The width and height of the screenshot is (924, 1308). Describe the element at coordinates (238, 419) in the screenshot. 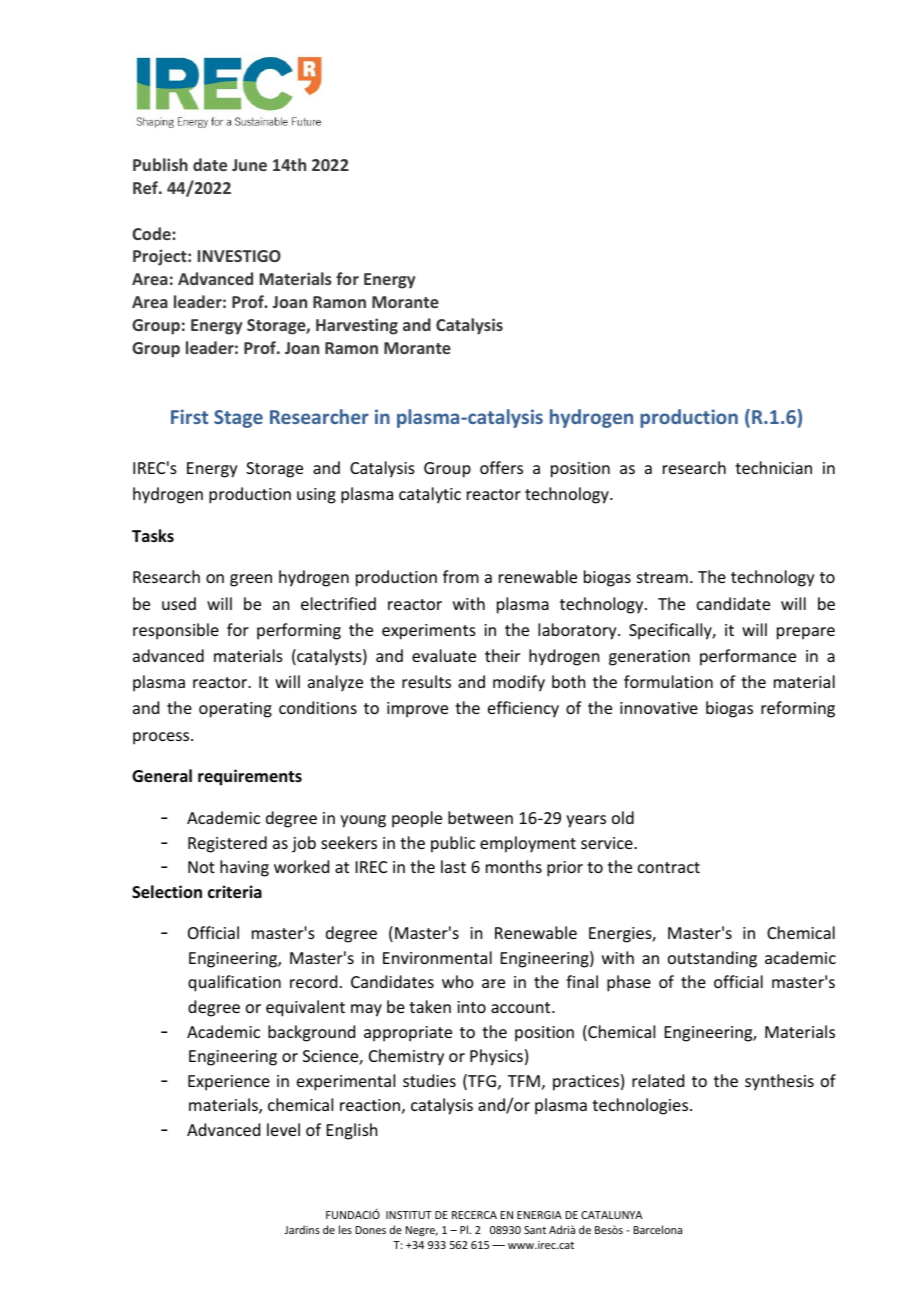

I see `Stage` at that location.
